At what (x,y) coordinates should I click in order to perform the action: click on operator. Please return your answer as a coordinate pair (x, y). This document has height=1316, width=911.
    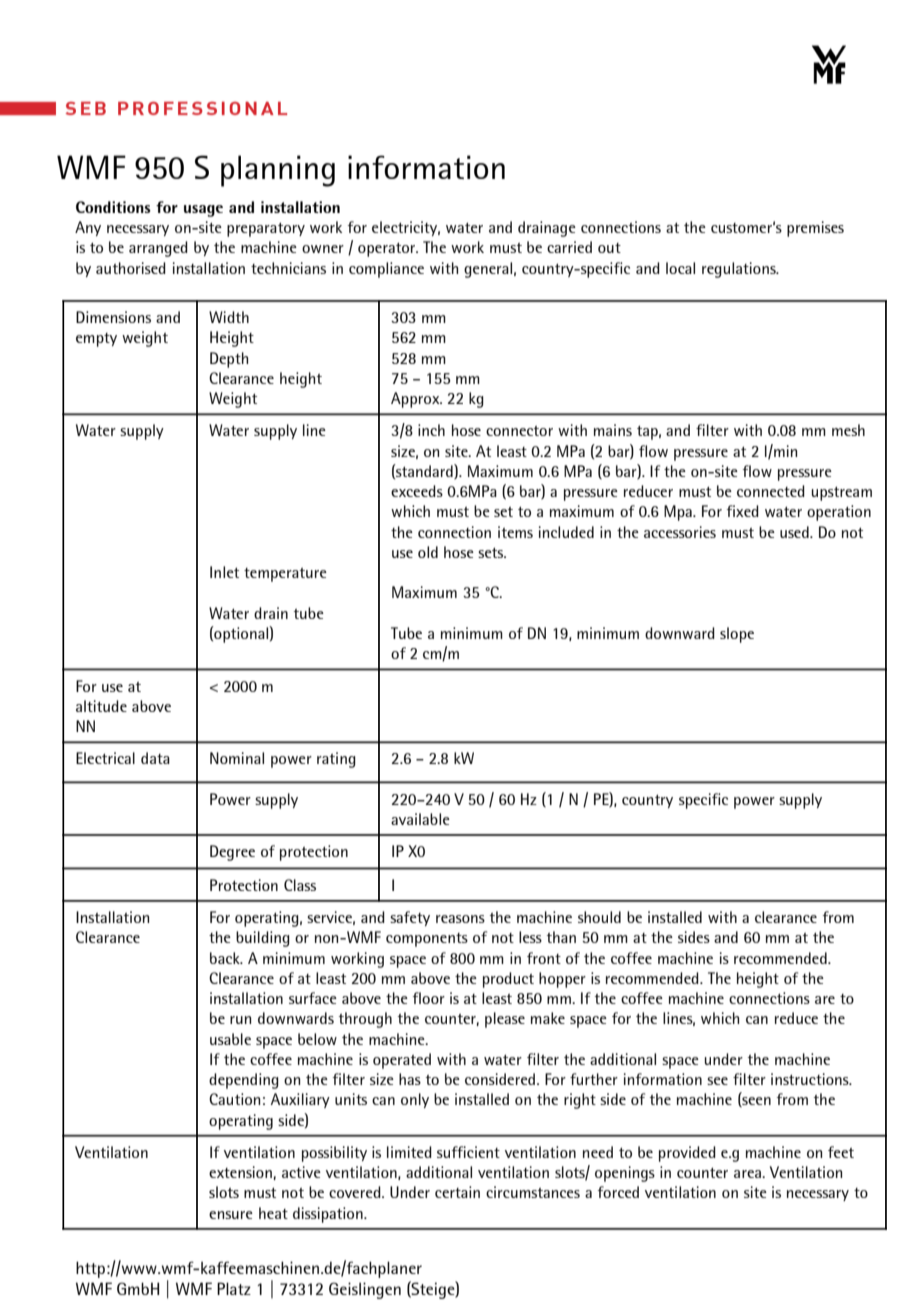
    Looking at the image, I should click on (388, 249).
